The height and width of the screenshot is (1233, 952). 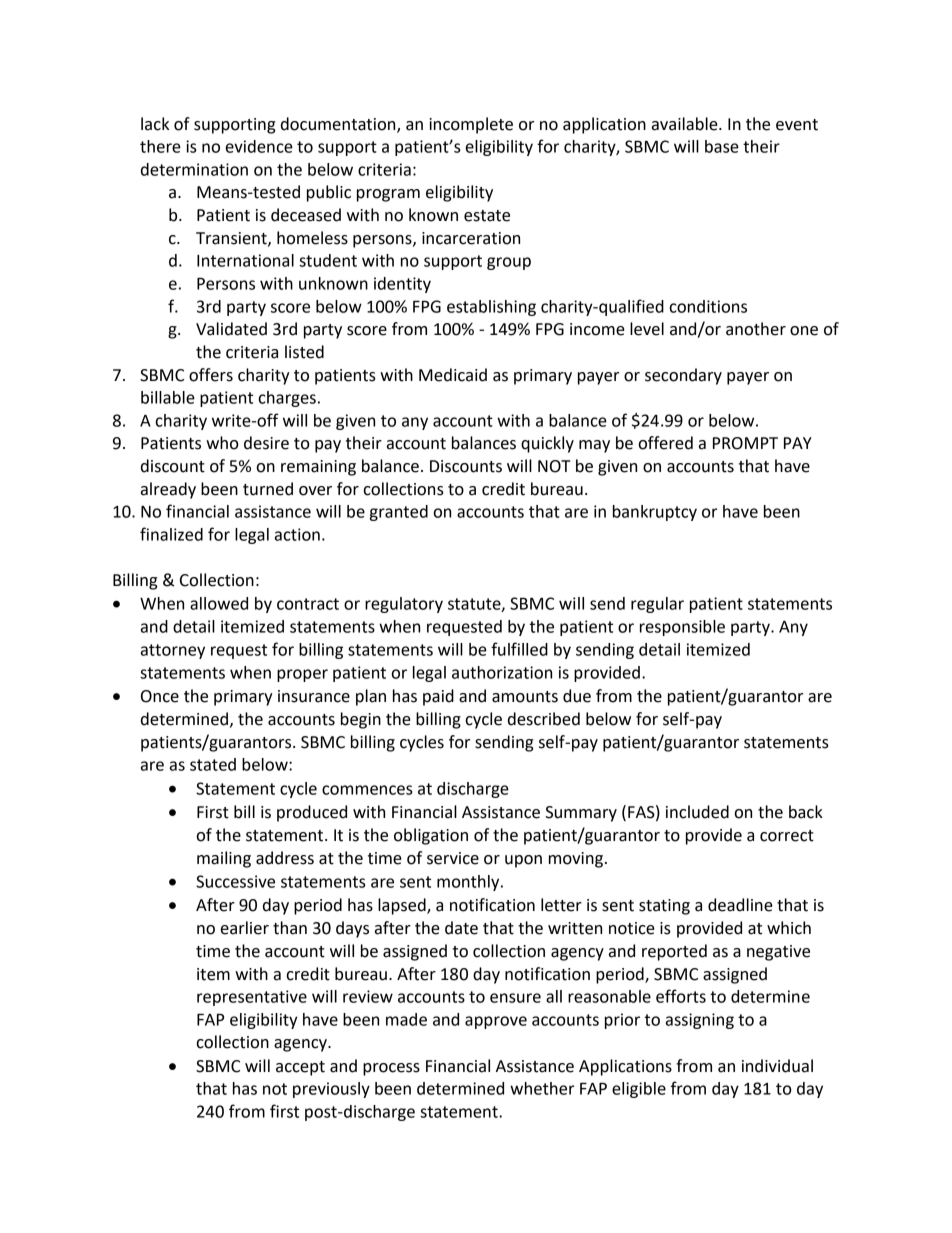 I want to click on fulfilled, so click(x=519, y=649).
